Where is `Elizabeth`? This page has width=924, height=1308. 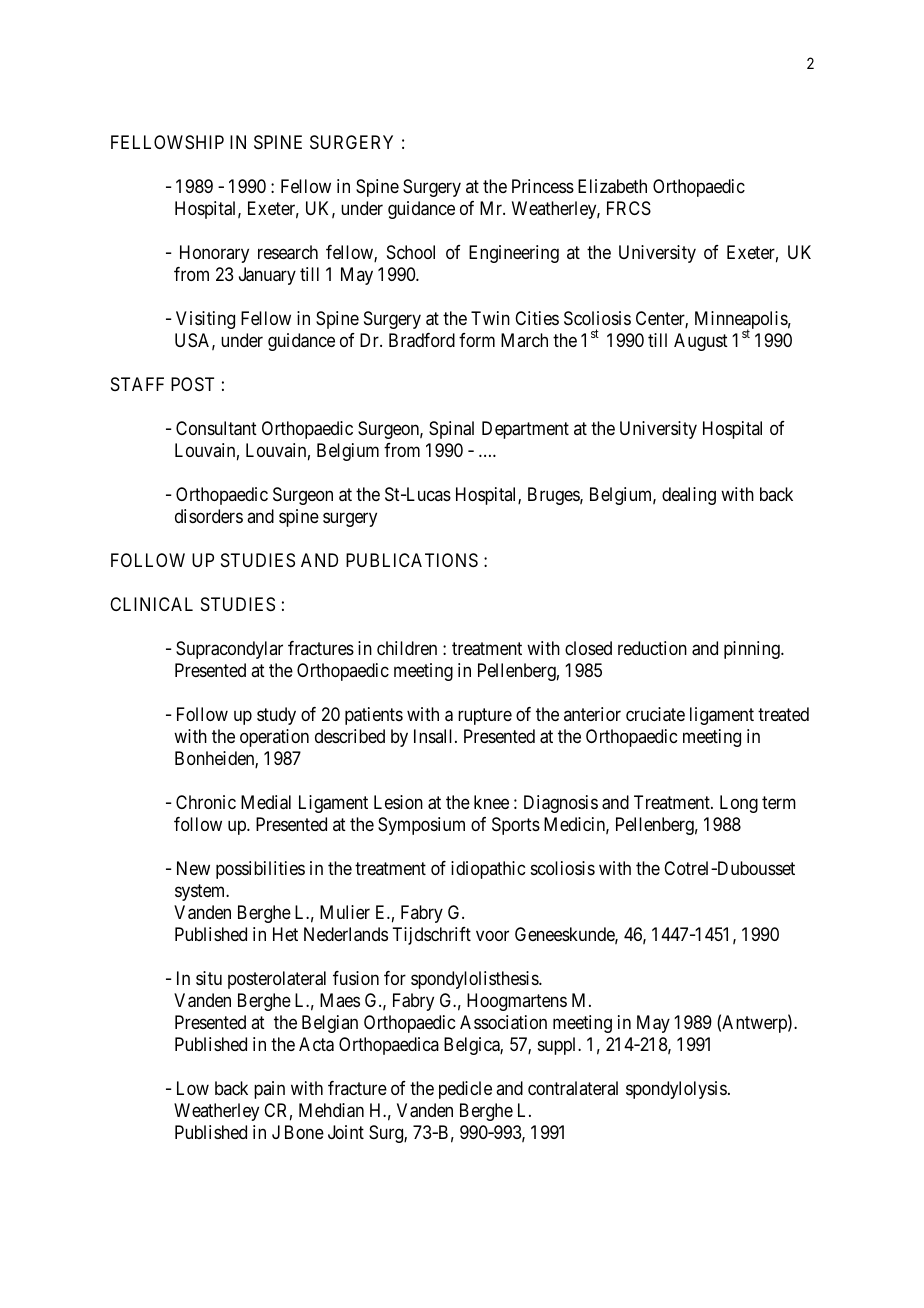
Elizabeth is located at coordinates (612, 186).
